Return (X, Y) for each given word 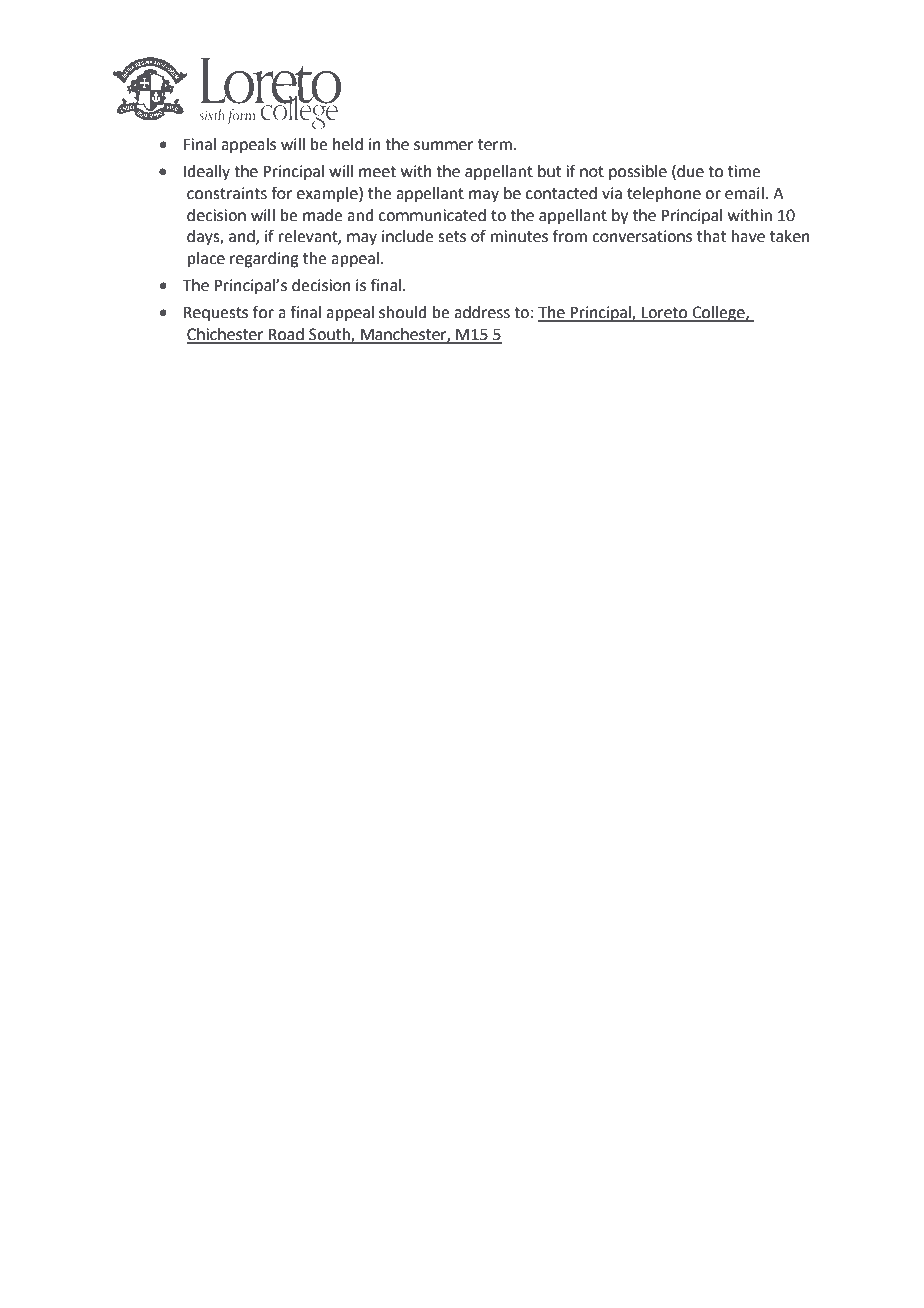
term (495, 145)
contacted (561, 193)
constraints (227, 193)
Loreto (665, 314)
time (744, 171)
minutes (519, 236)
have (748, 236)
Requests (216, 314)
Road (286, 335)
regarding (264, 260)
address (482, 312)
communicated (432, 215)
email (744, 193)
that (711, 236)
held (348, 144)
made (322, 215)
